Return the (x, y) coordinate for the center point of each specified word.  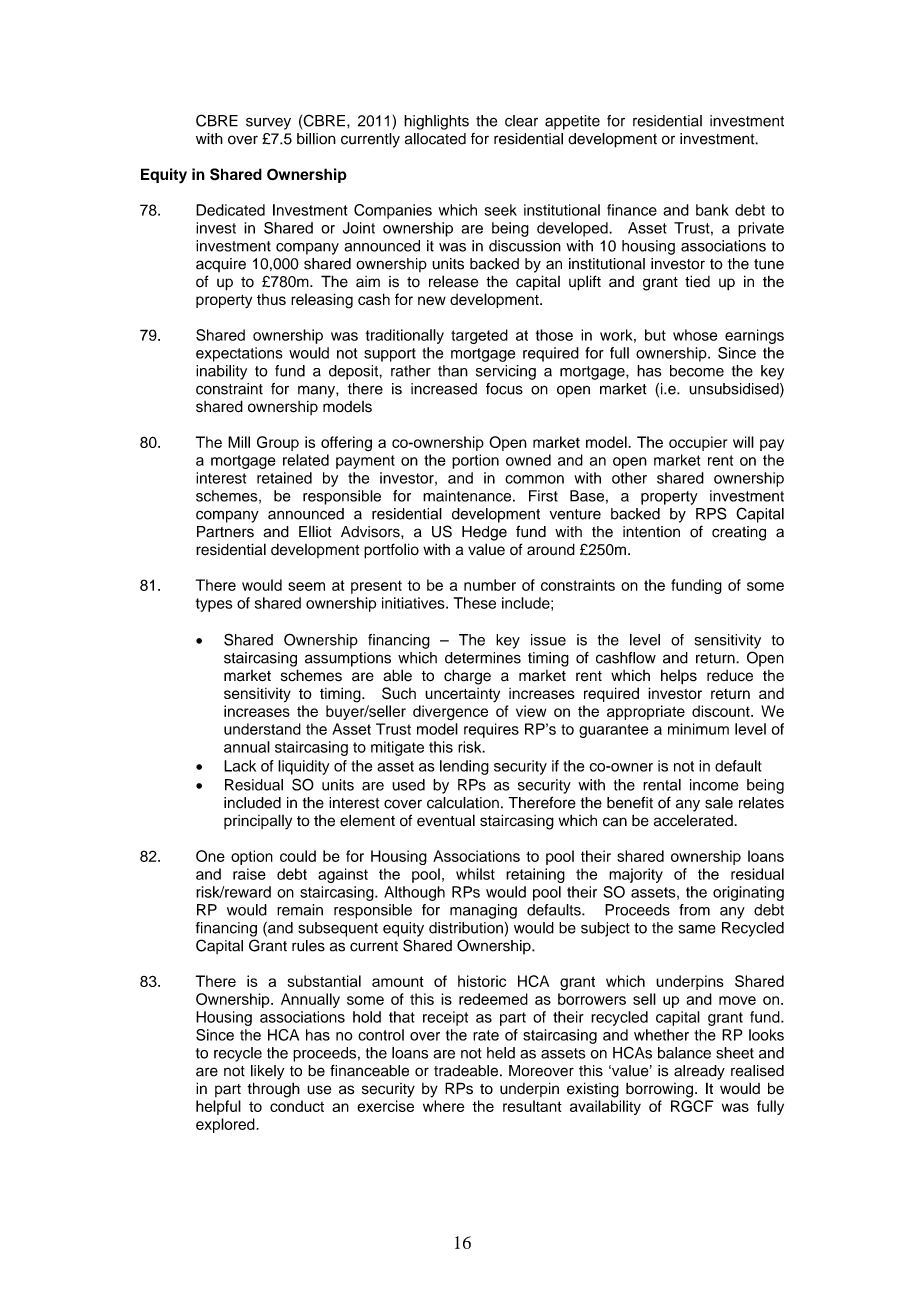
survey (268, 123)
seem (306, 586)
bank (712, 210)
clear (521, 121)
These (475, 603)
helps (679, 677)
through (273, 1090)
